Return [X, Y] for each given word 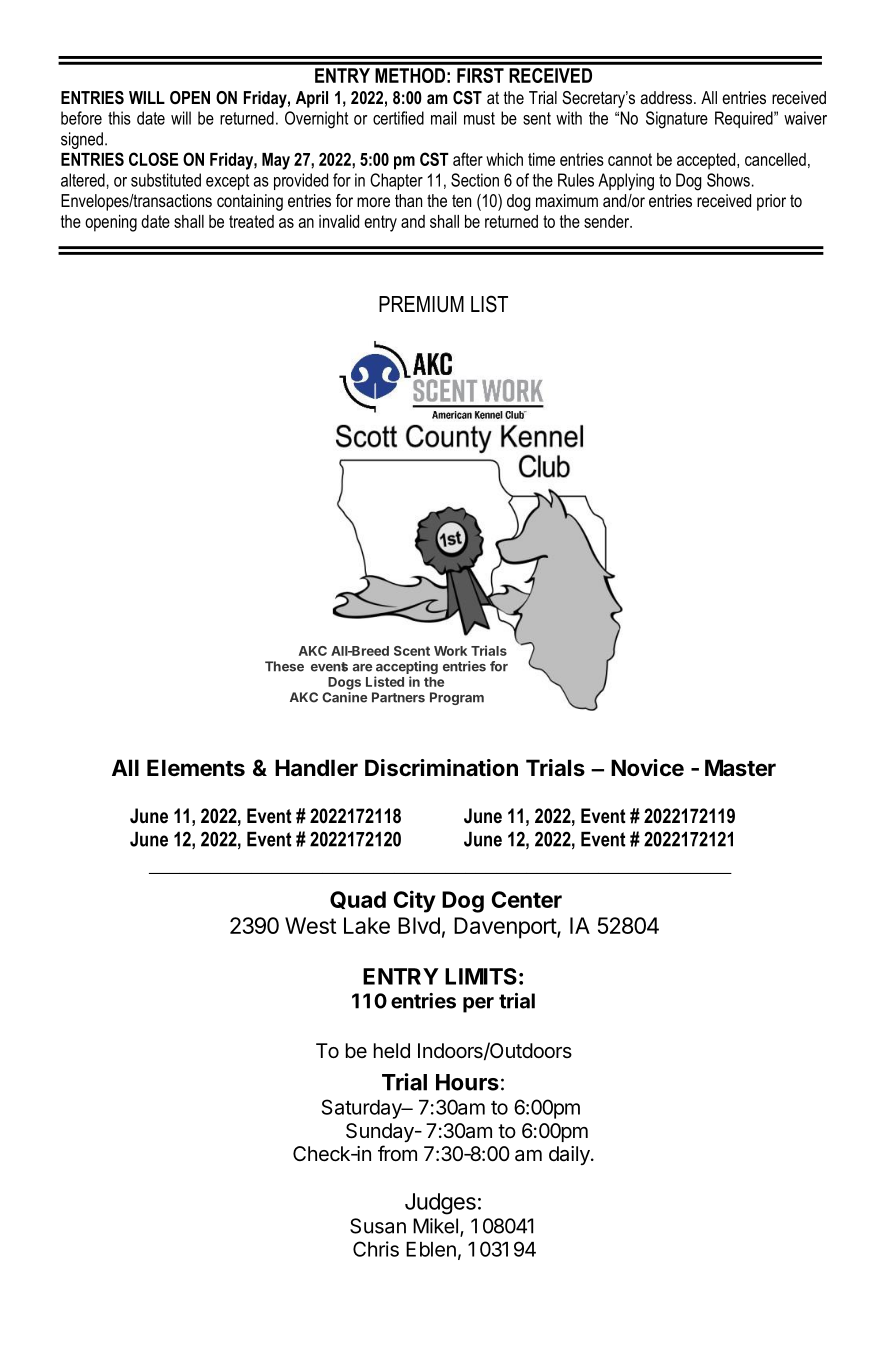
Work [450, 651]
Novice [647, 767]
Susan [378, 1226]
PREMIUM [421, 304]
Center [526, 899]
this [119, 118]
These [284, 666]
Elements [196, 768]
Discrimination [441, 768]
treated [251, 221]
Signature [677, 120]
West [311, 925]
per [478, 1005]
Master [740, 768]
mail [444, 118]
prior [771, 202]
